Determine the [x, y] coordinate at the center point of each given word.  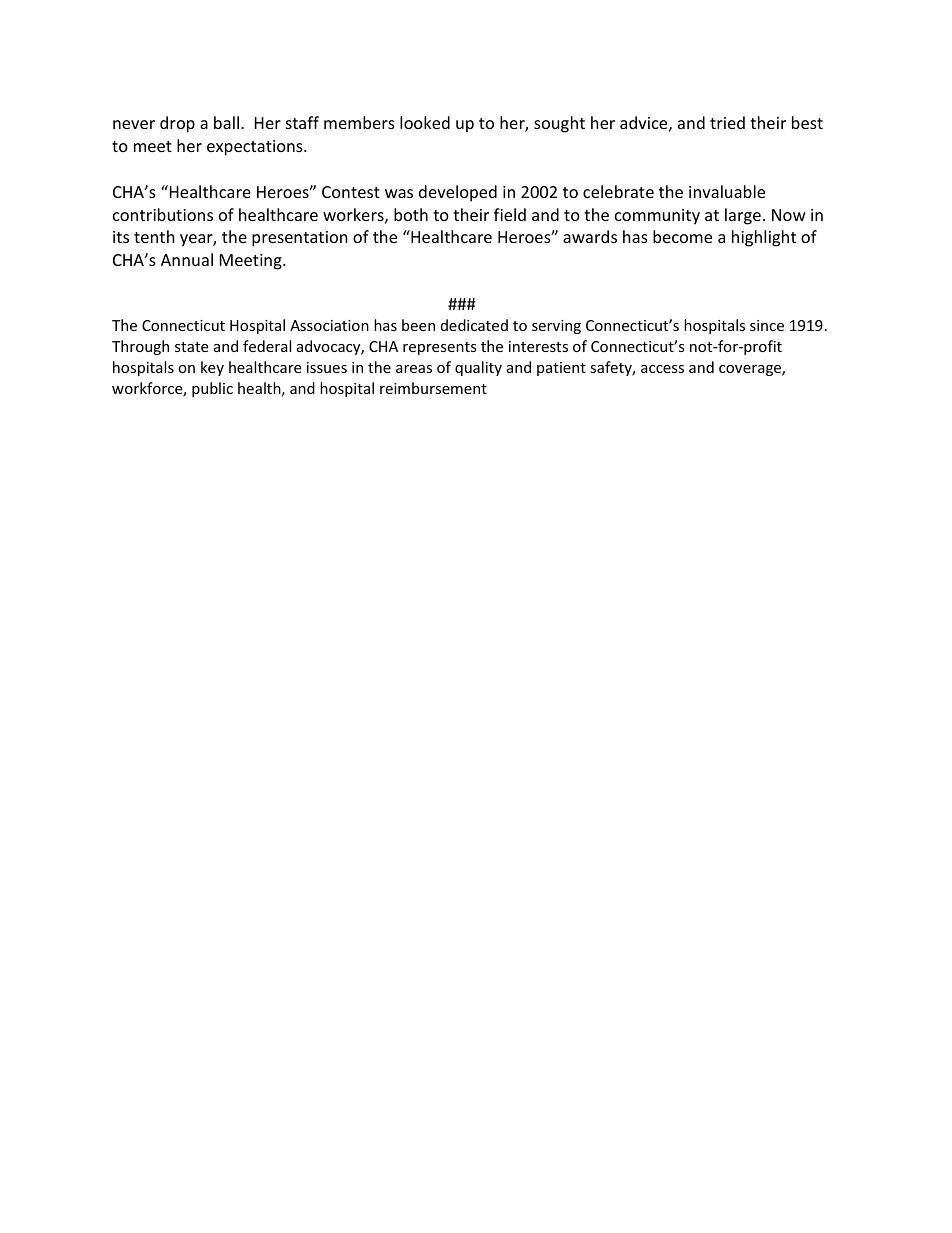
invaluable [727, 191]
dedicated [474, 325]
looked [425, 122]
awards [590, 236]
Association [329, 325]
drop [177, 124]
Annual [187, 259]
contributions [163, 214]
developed [458, 193]
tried [727, 122]
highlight [764, 238]
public [212, 389]
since [767, 325]
